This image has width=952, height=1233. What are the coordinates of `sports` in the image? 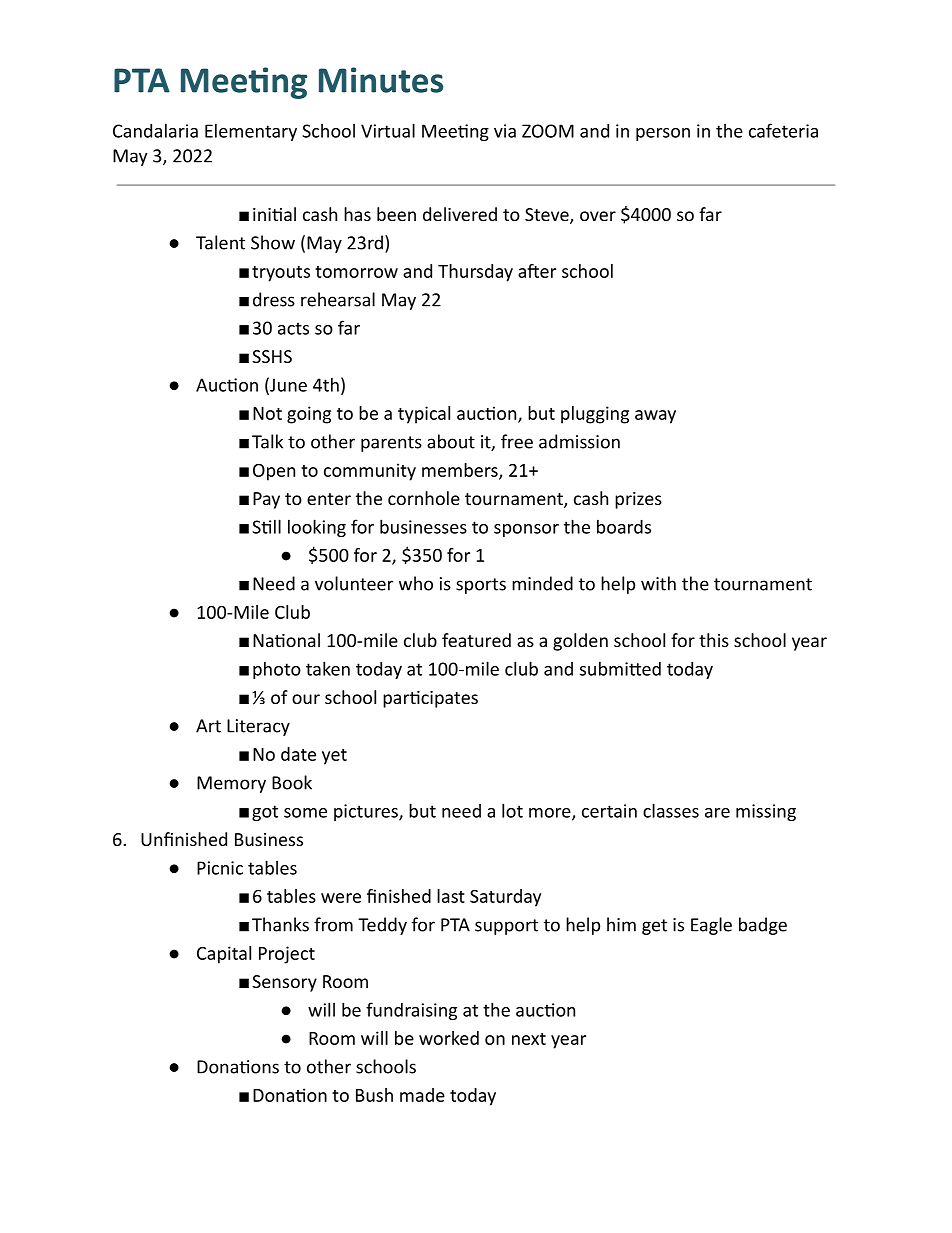 It's located at (481, 586).
